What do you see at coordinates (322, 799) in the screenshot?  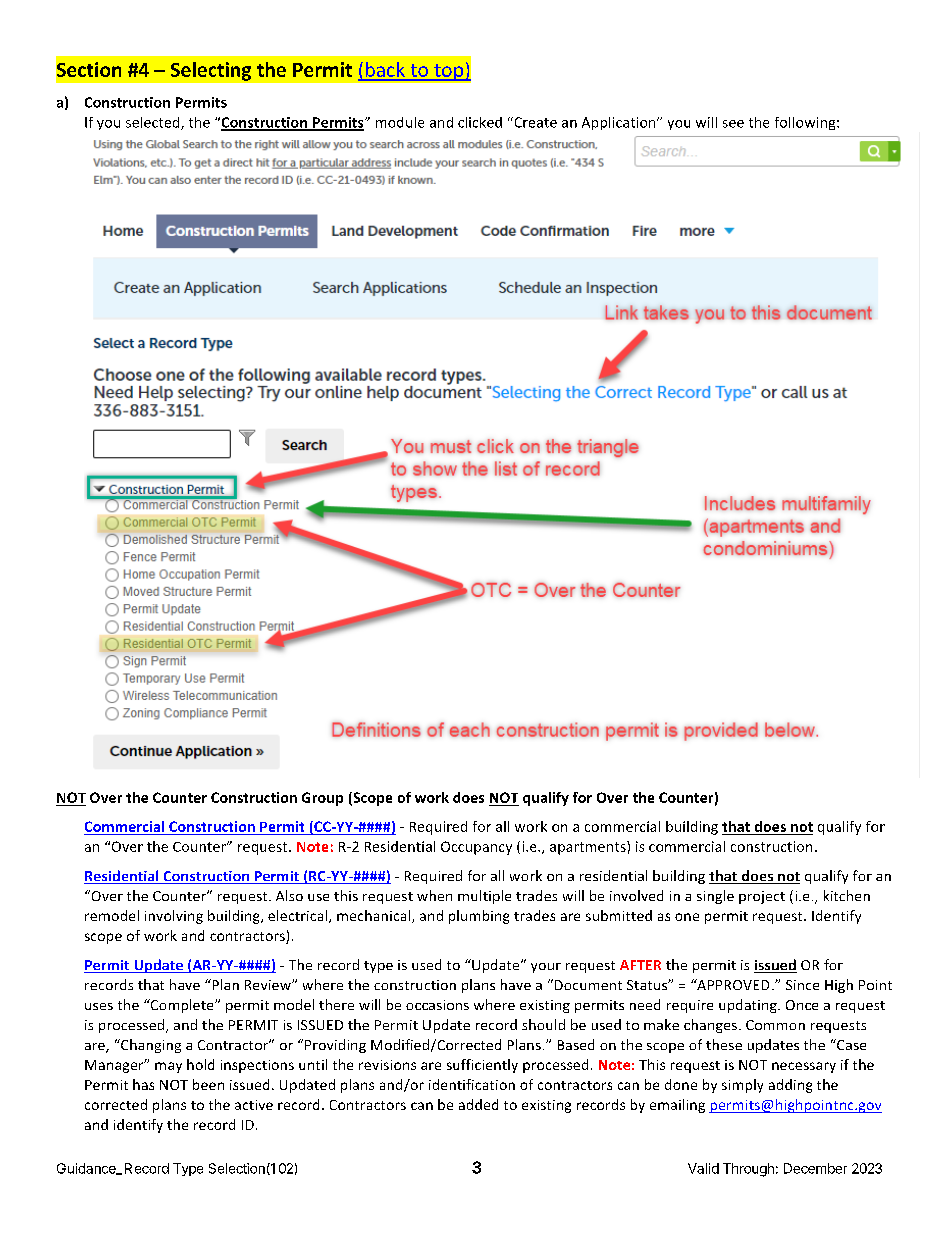 I see `Group` at bounding box center [322, 799].
